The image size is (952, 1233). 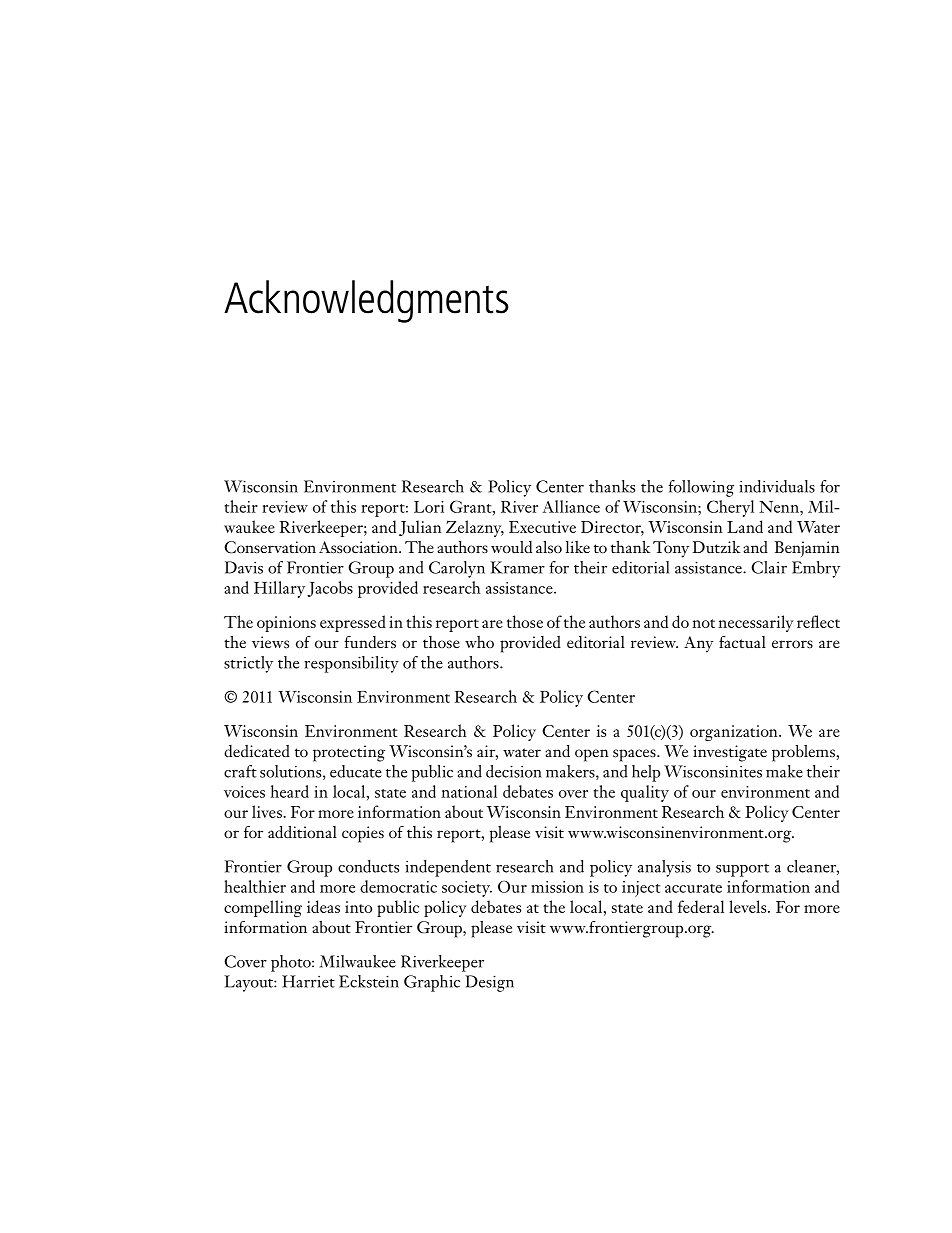 What do you see at coordinates (745, 526) in the screenshot?
I see `Land` at bounding box center [745, 526].
